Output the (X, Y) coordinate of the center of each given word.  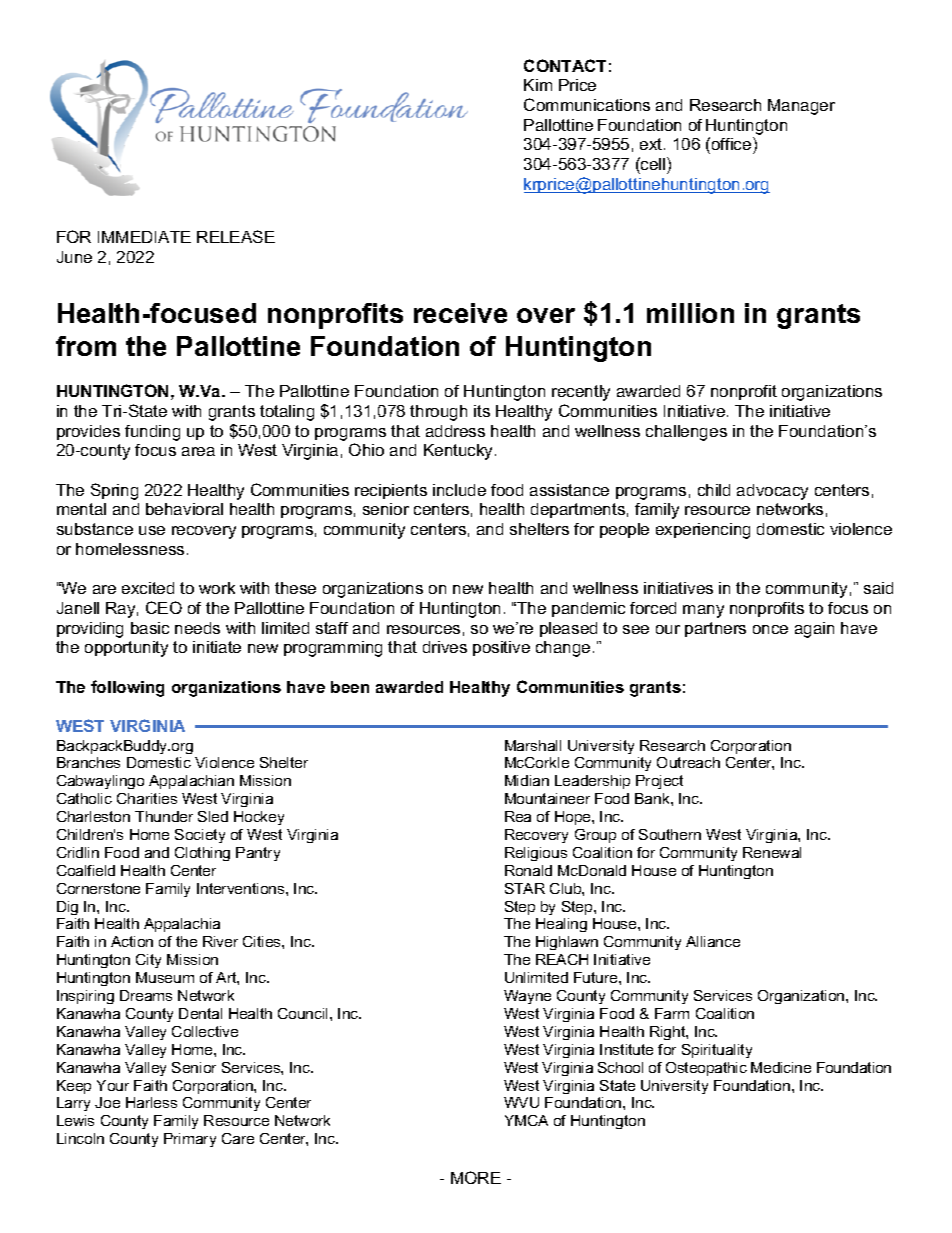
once (770, 629)
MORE (476, 1177)
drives (445, 647)
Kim (538, 85)
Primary (190, 1140)
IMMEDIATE (144, 237)
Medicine (781, 1067)
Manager (801, 107)
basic (150, 628)
